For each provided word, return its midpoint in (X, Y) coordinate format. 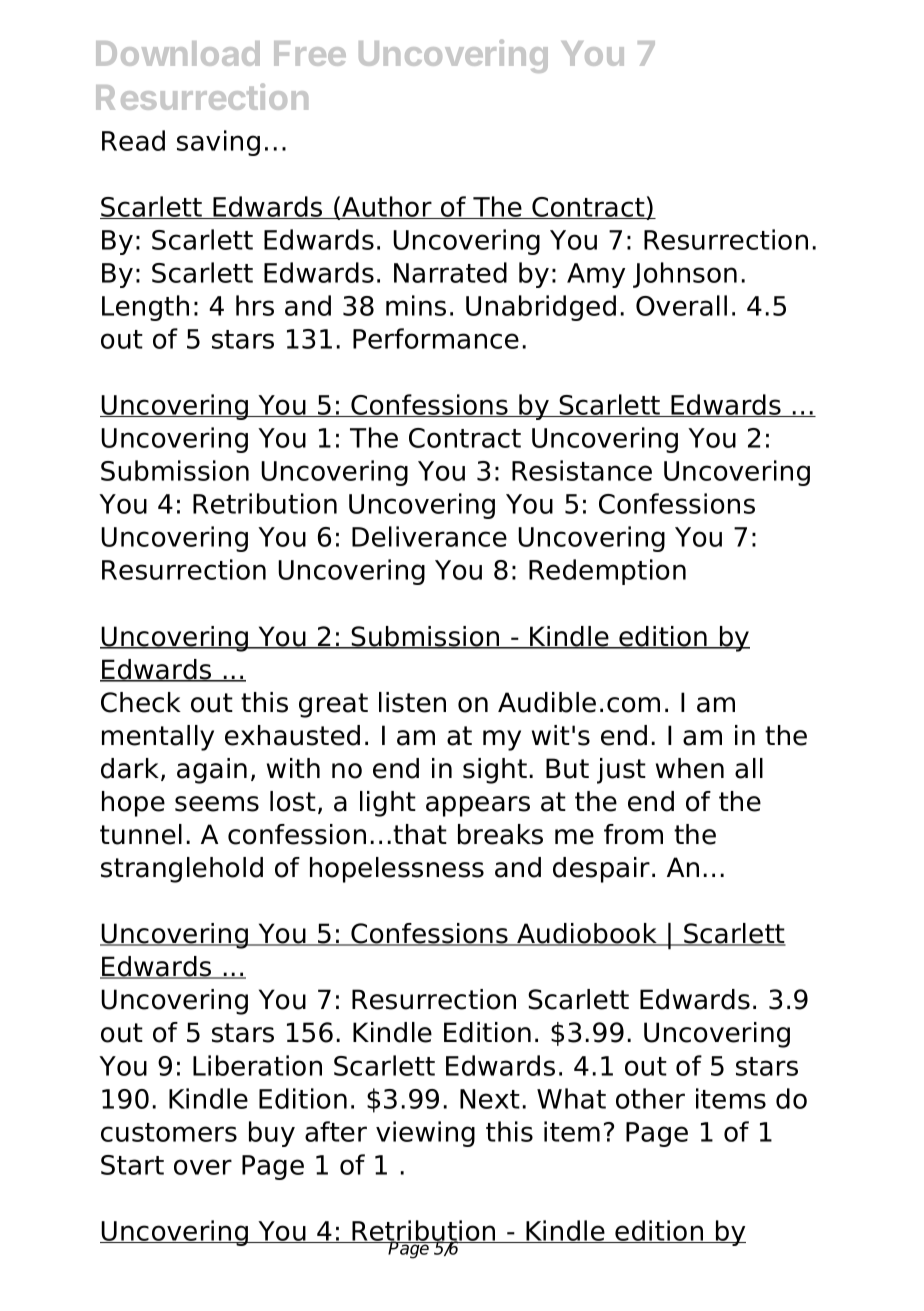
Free (310, 53)
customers (169, 1132)
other (650, 1098)
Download (178, 53)
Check (141, 702)
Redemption (607, 572)
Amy (596, 275)
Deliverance (429, 536)
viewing (425, 1134)
